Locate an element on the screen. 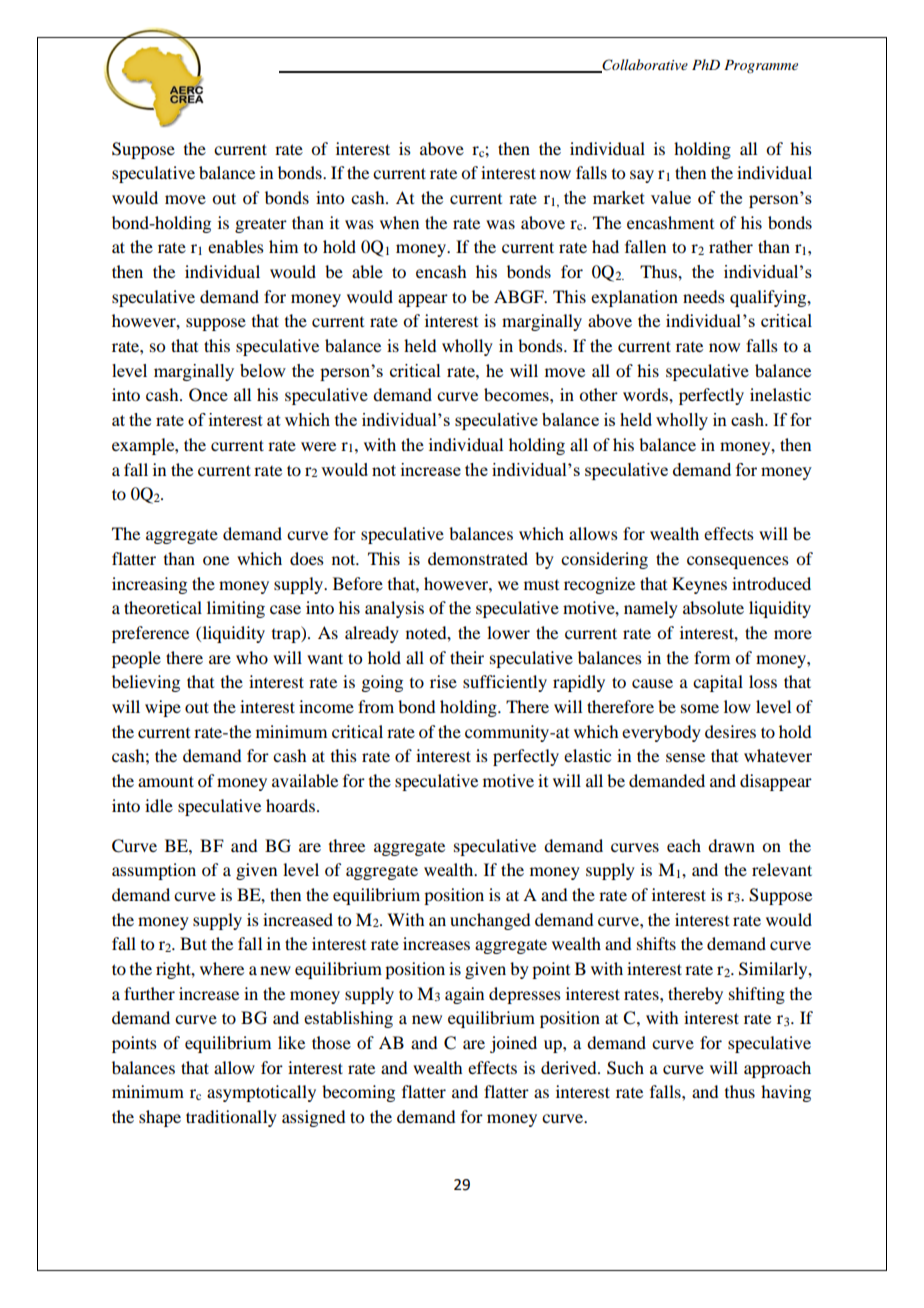  Programme is located at coordinates (761, 66).
